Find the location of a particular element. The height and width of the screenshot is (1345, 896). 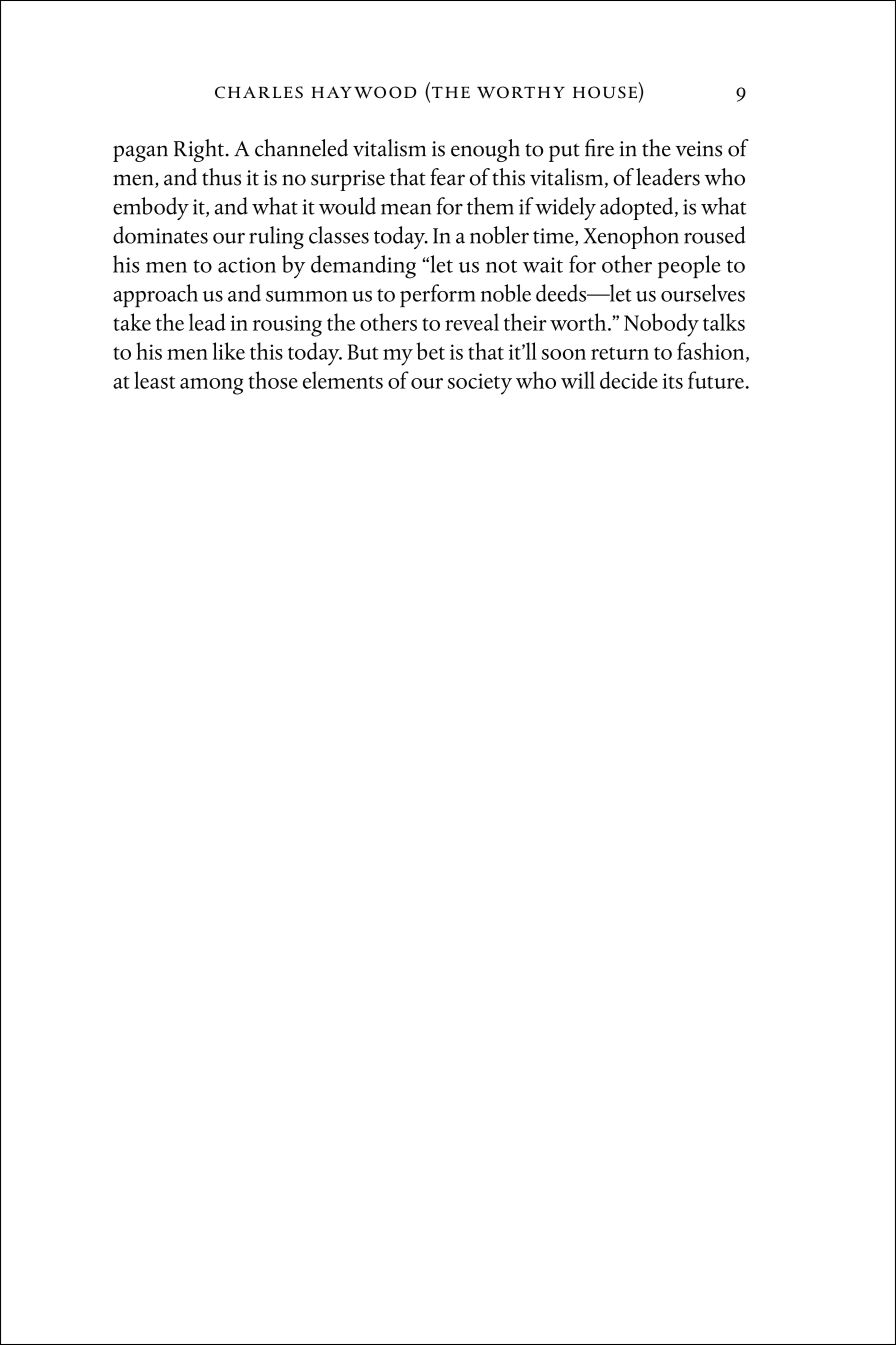

among is located at coordinates (212, 386).
